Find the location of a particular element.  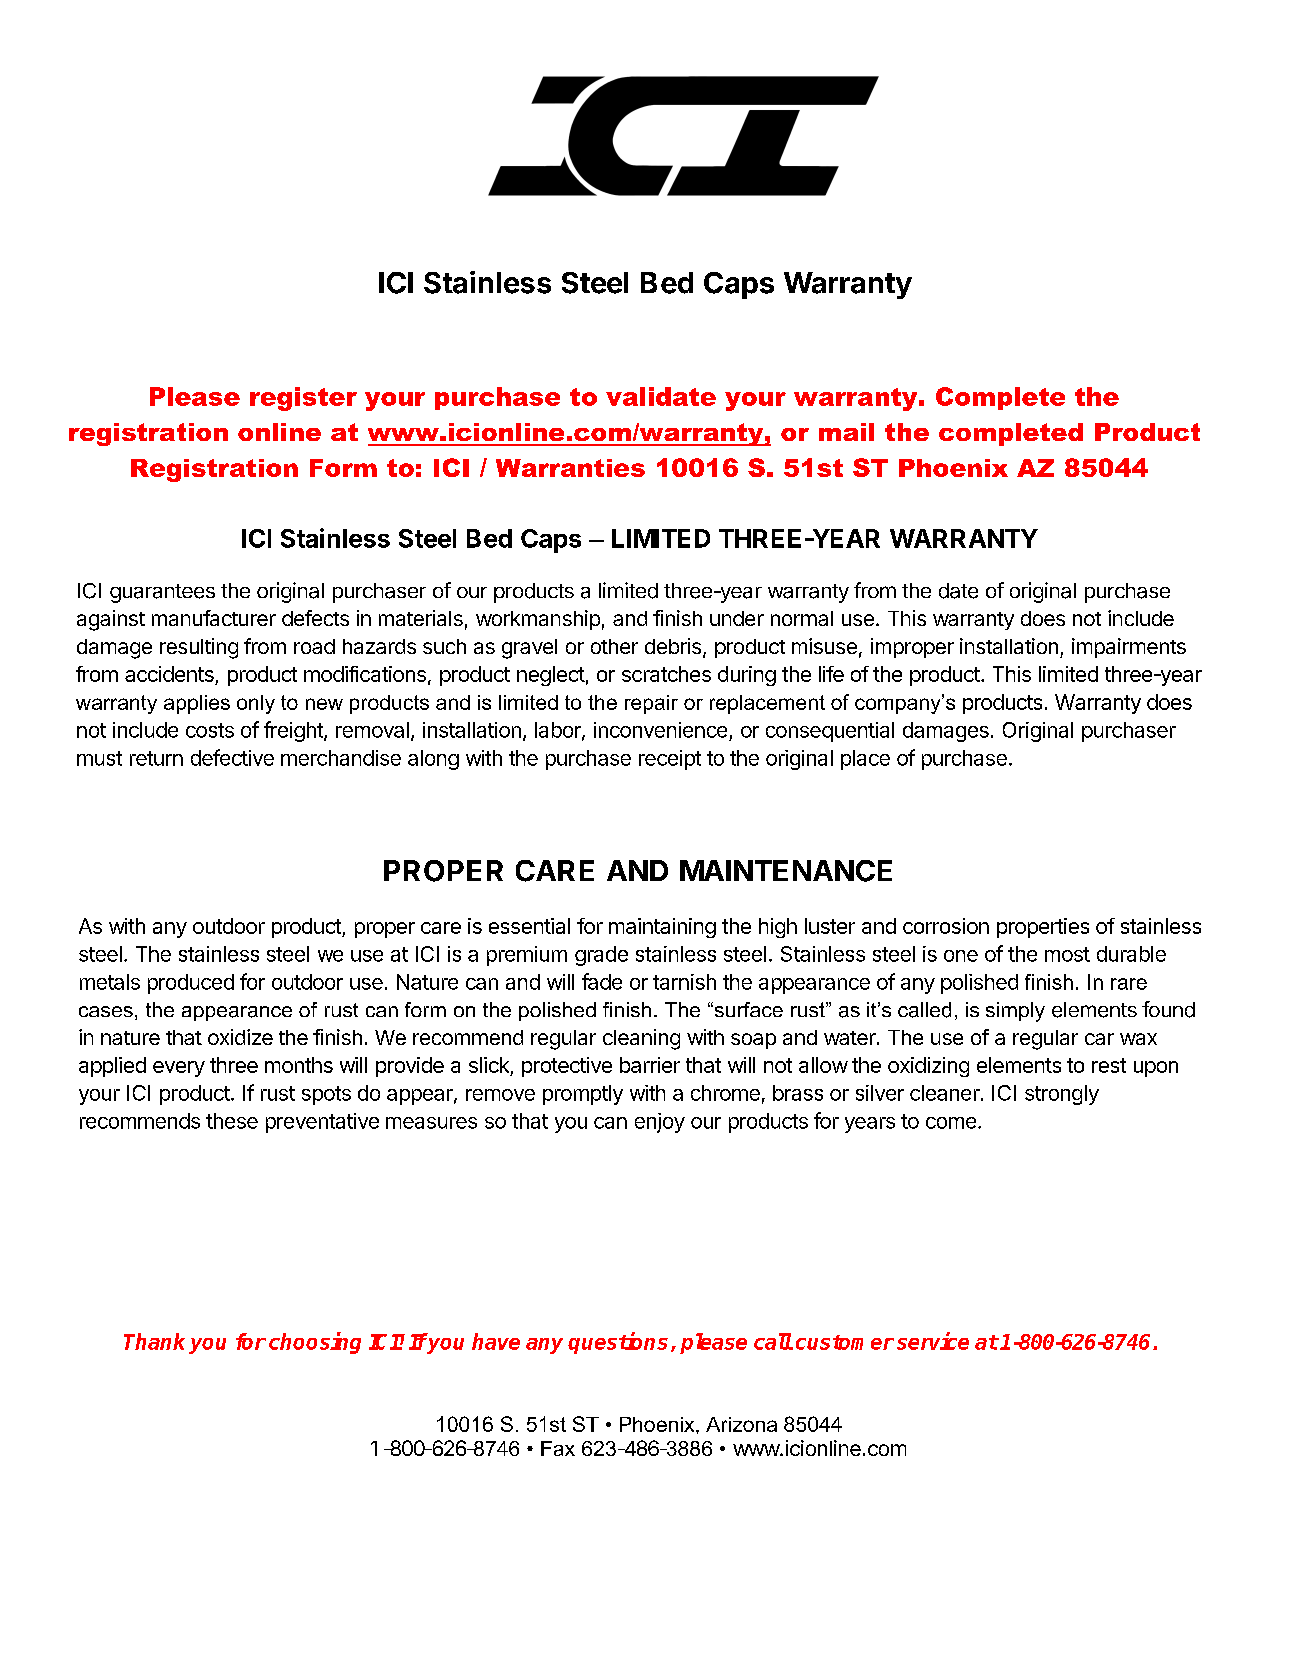

impairments is located at coordinates (1129, 648).
